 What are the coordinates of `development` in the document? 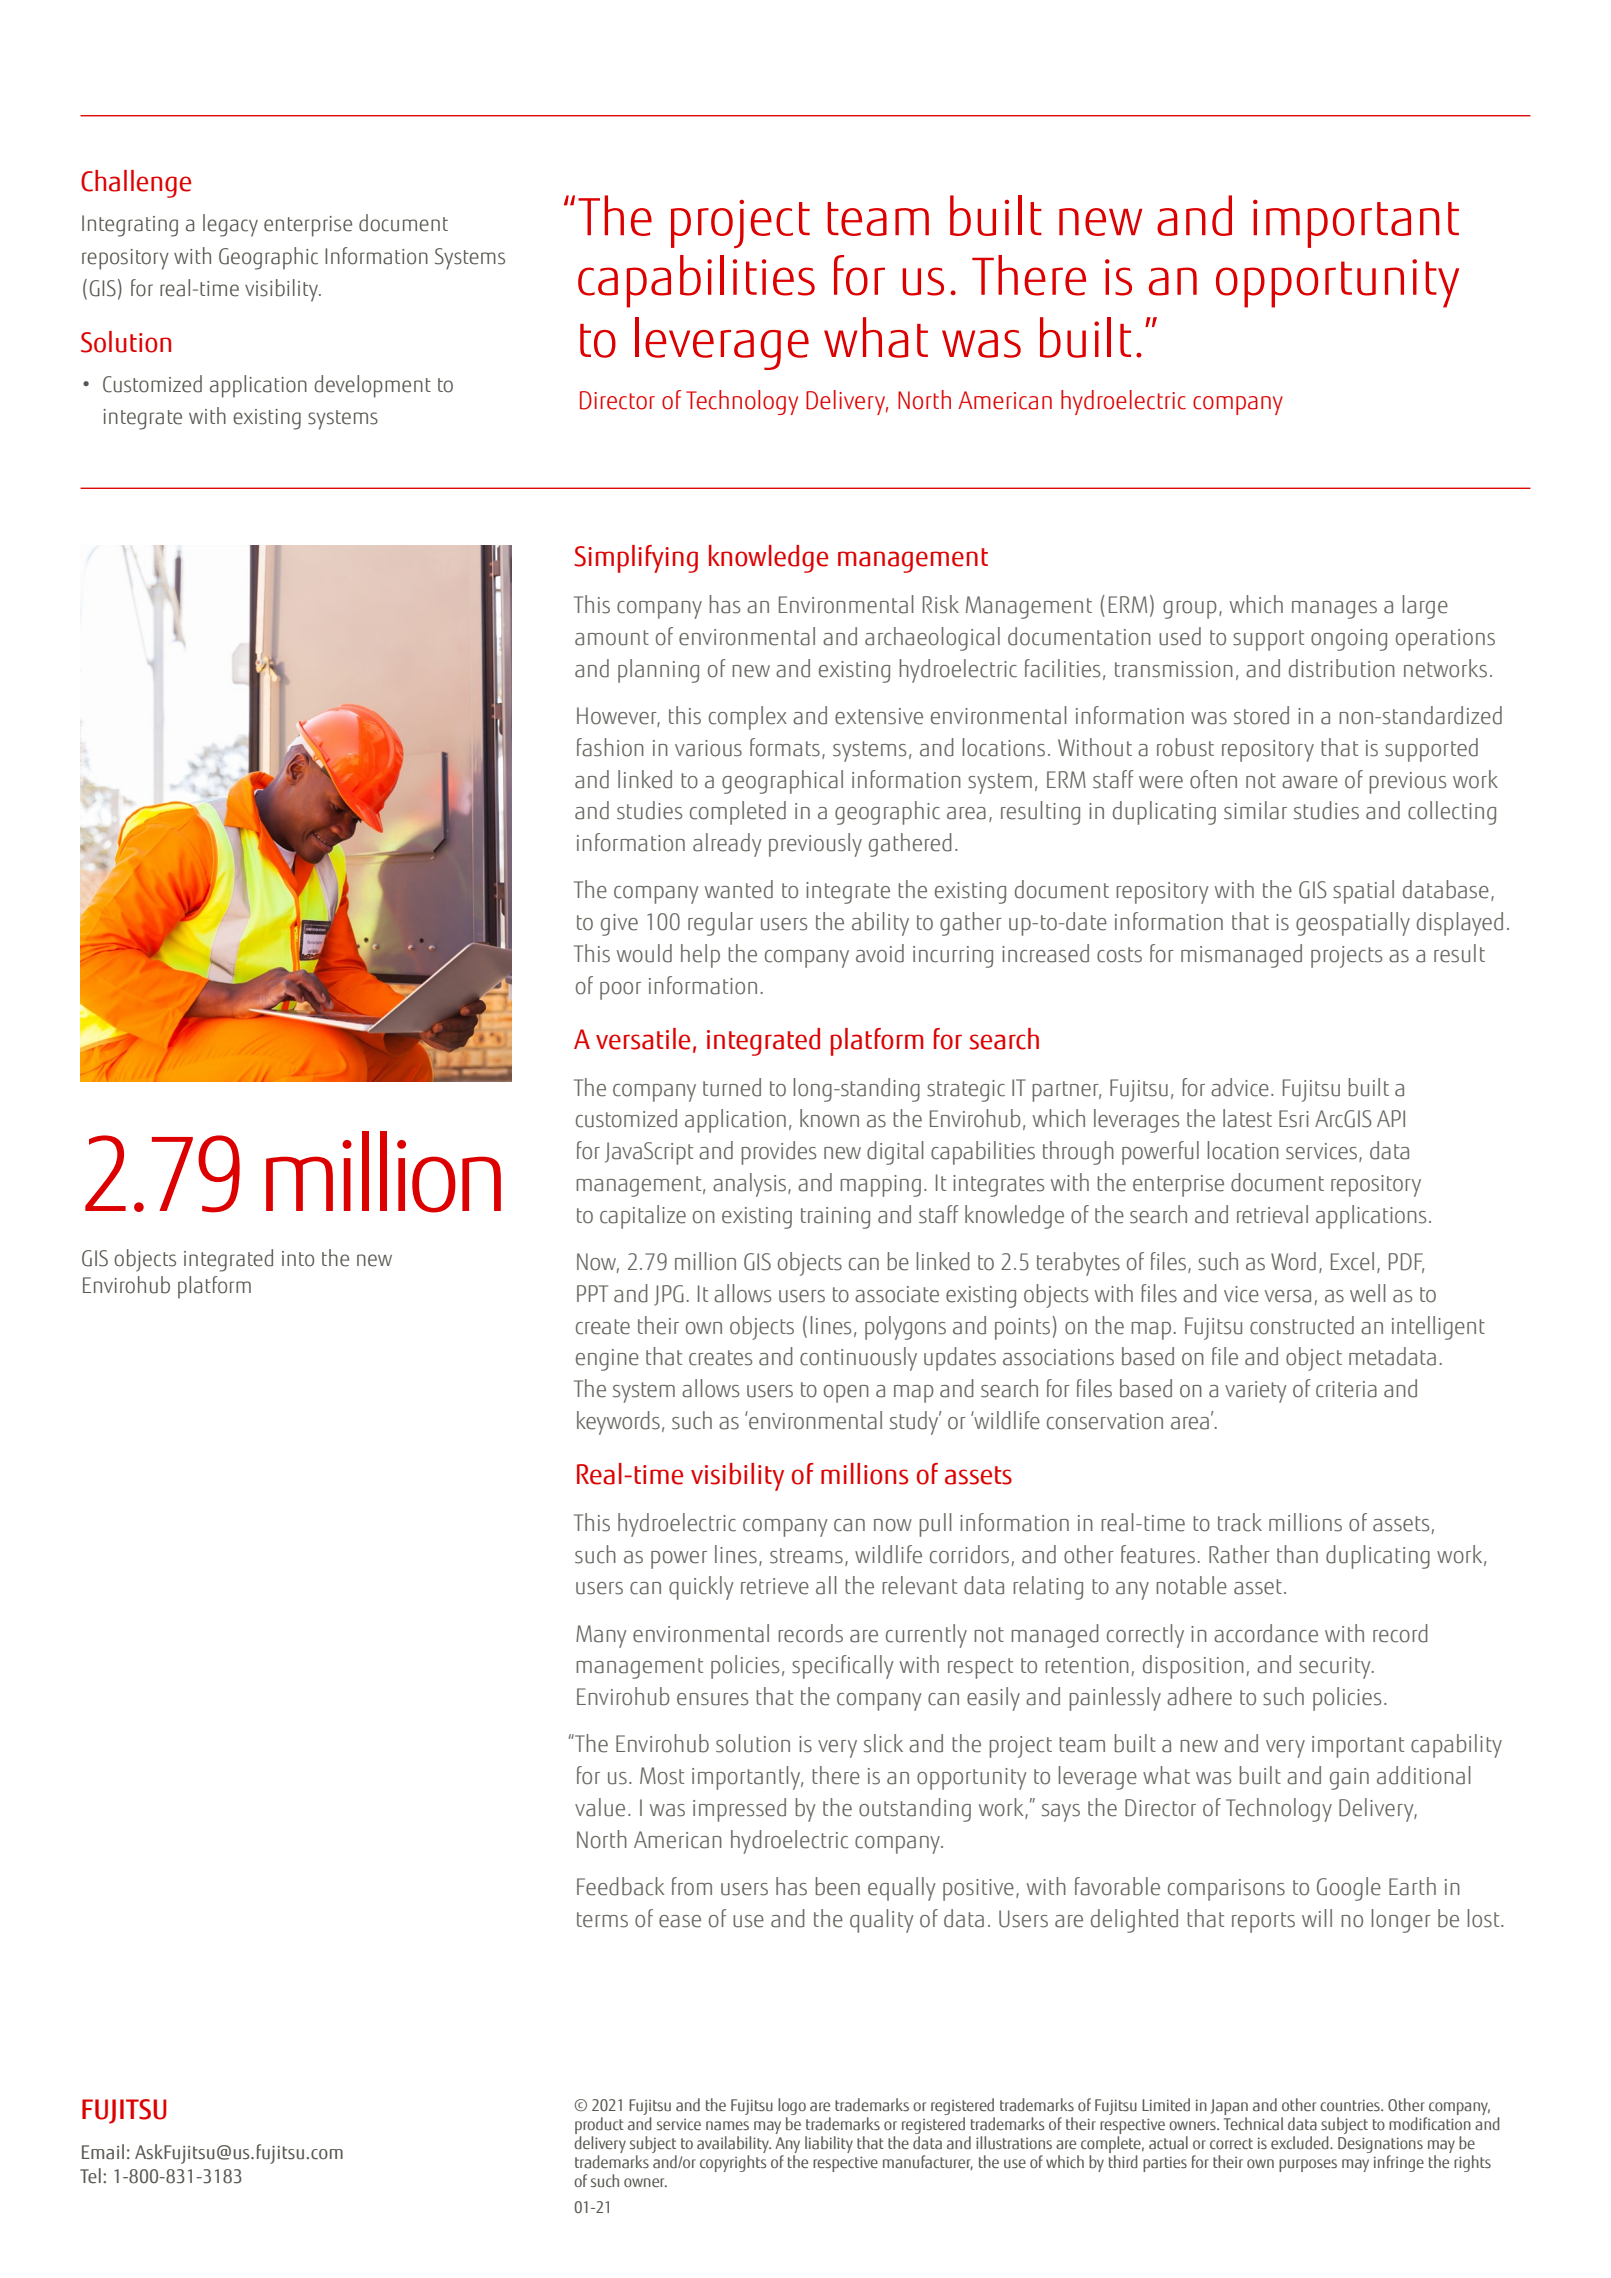 It's located at (372, 386).
